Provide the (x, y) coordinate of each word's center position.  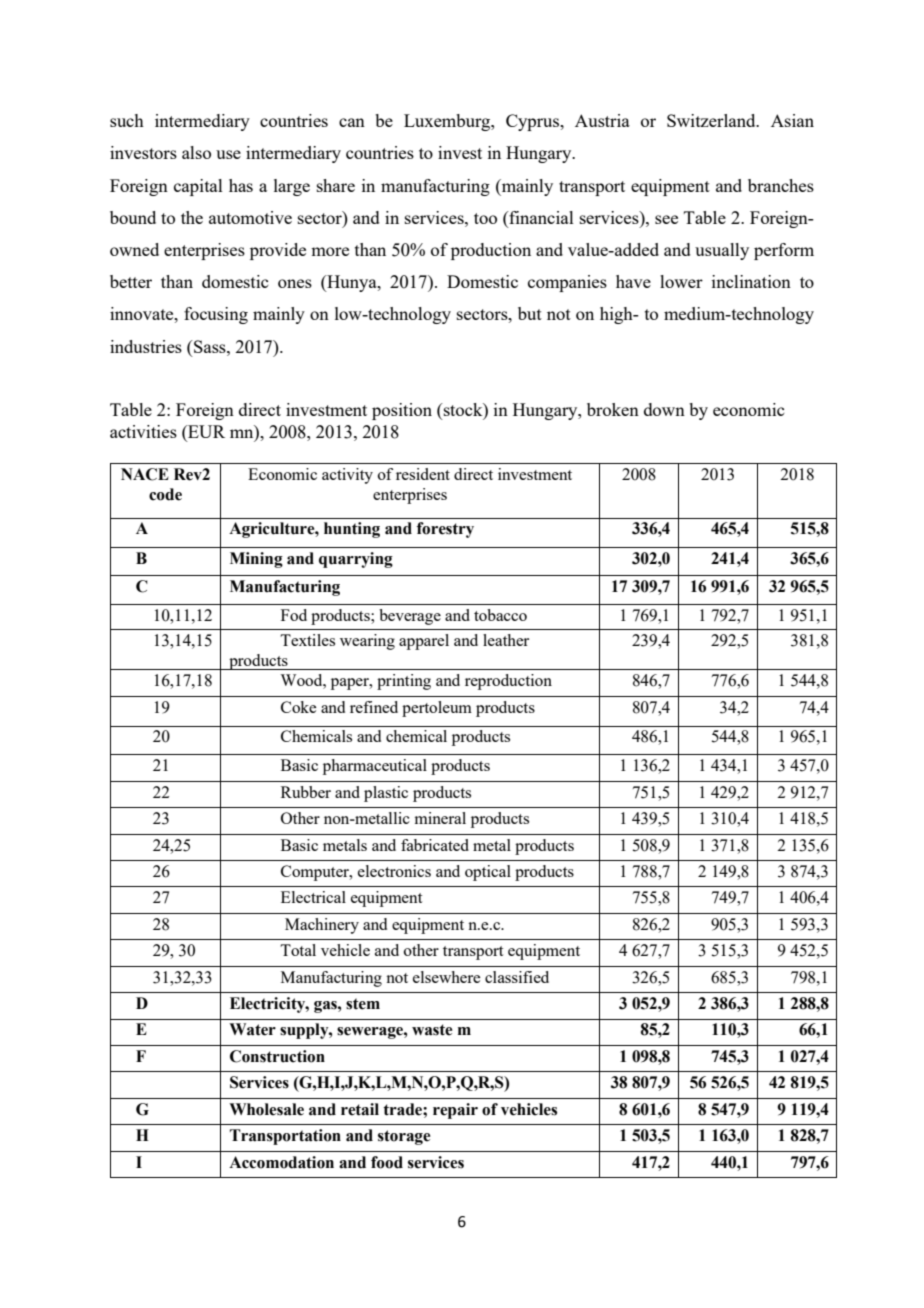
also (196, 152)
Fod (294, 615)
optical (488, 873)
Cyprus (534, 122)
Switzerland (712, 120)
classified (517, 977)
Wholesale (266, 1109)
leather (506, 640)
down (664, 409)
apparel (424, 642)
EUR (205, 433)
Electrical (313, 897)
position (402, 411)
